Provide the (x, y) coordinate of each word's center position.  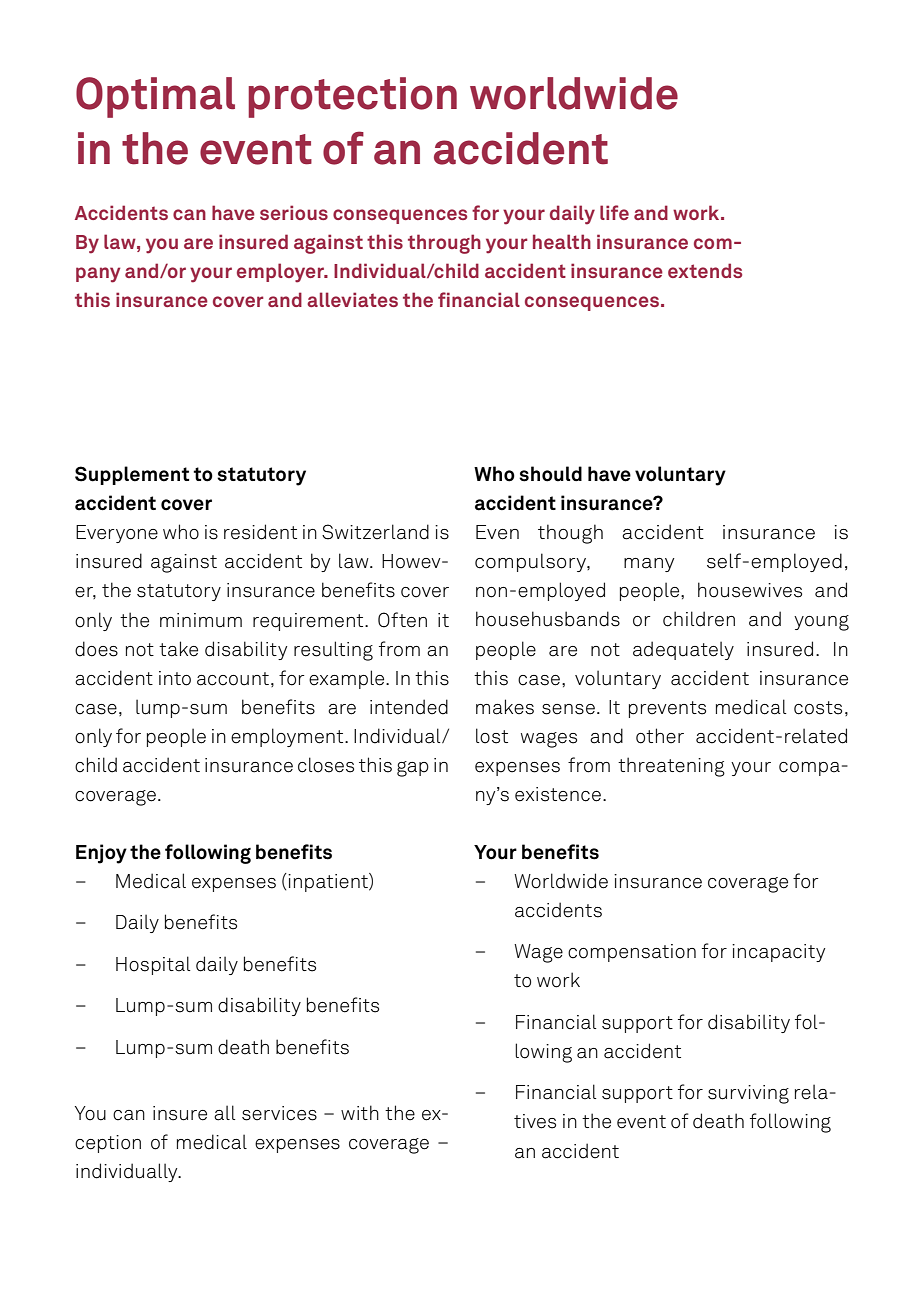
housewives (750, 590)
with (360, 1112)
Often (402, 620)
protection (352, 97)
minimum (201, 620)
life (614, 212)
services (279, 1113)
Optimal (155, 97)
